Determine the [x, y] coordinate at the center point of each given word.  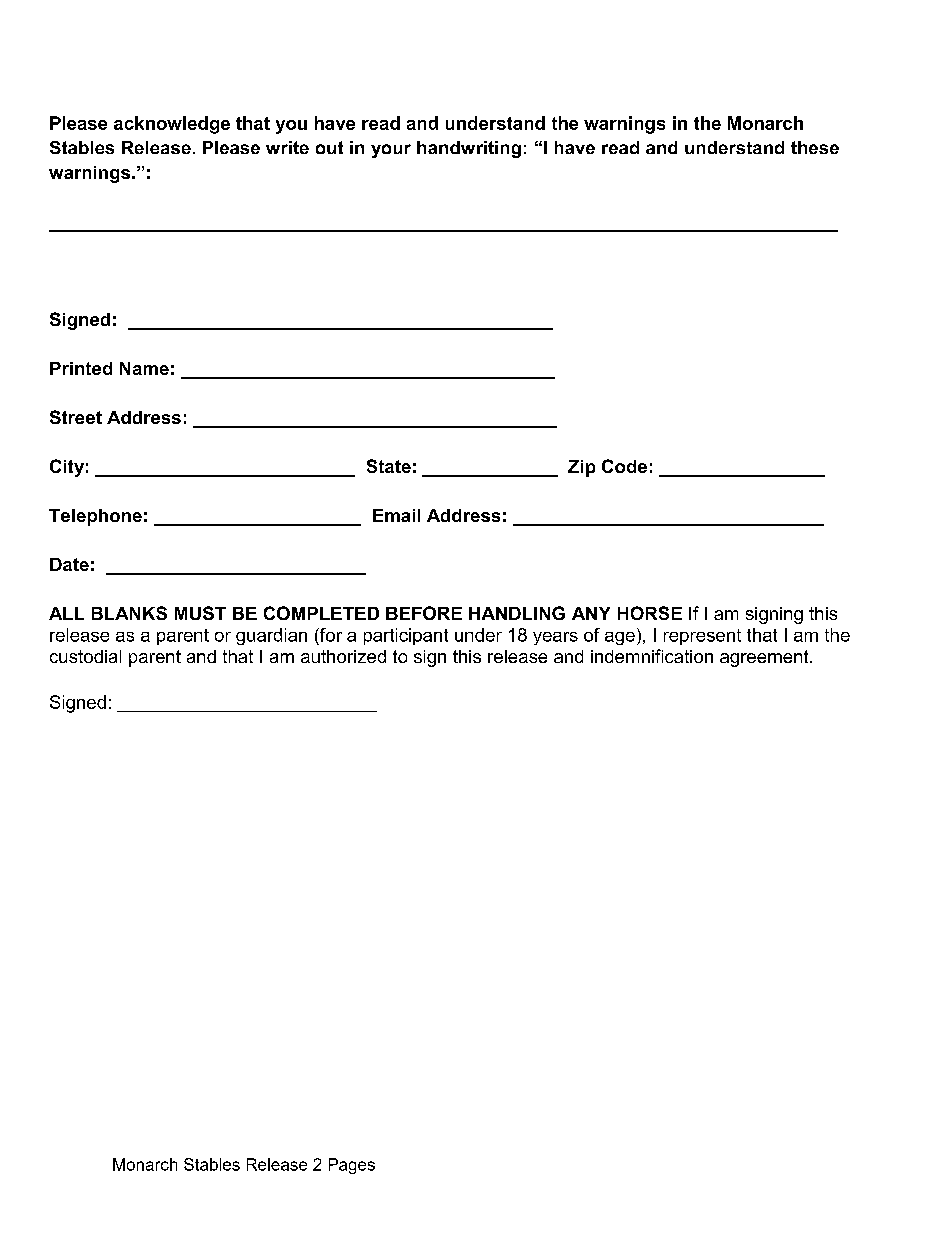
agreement [765, 658]
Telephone [95, 517]
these [815, 147]
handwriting [469, 149]
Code [624, 466]
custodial [85, 656]
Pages [352, 1166]
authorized [343, 656]
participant [406, 636]
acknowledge [172, 125]
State [389, 466]
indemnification [652, 656]
